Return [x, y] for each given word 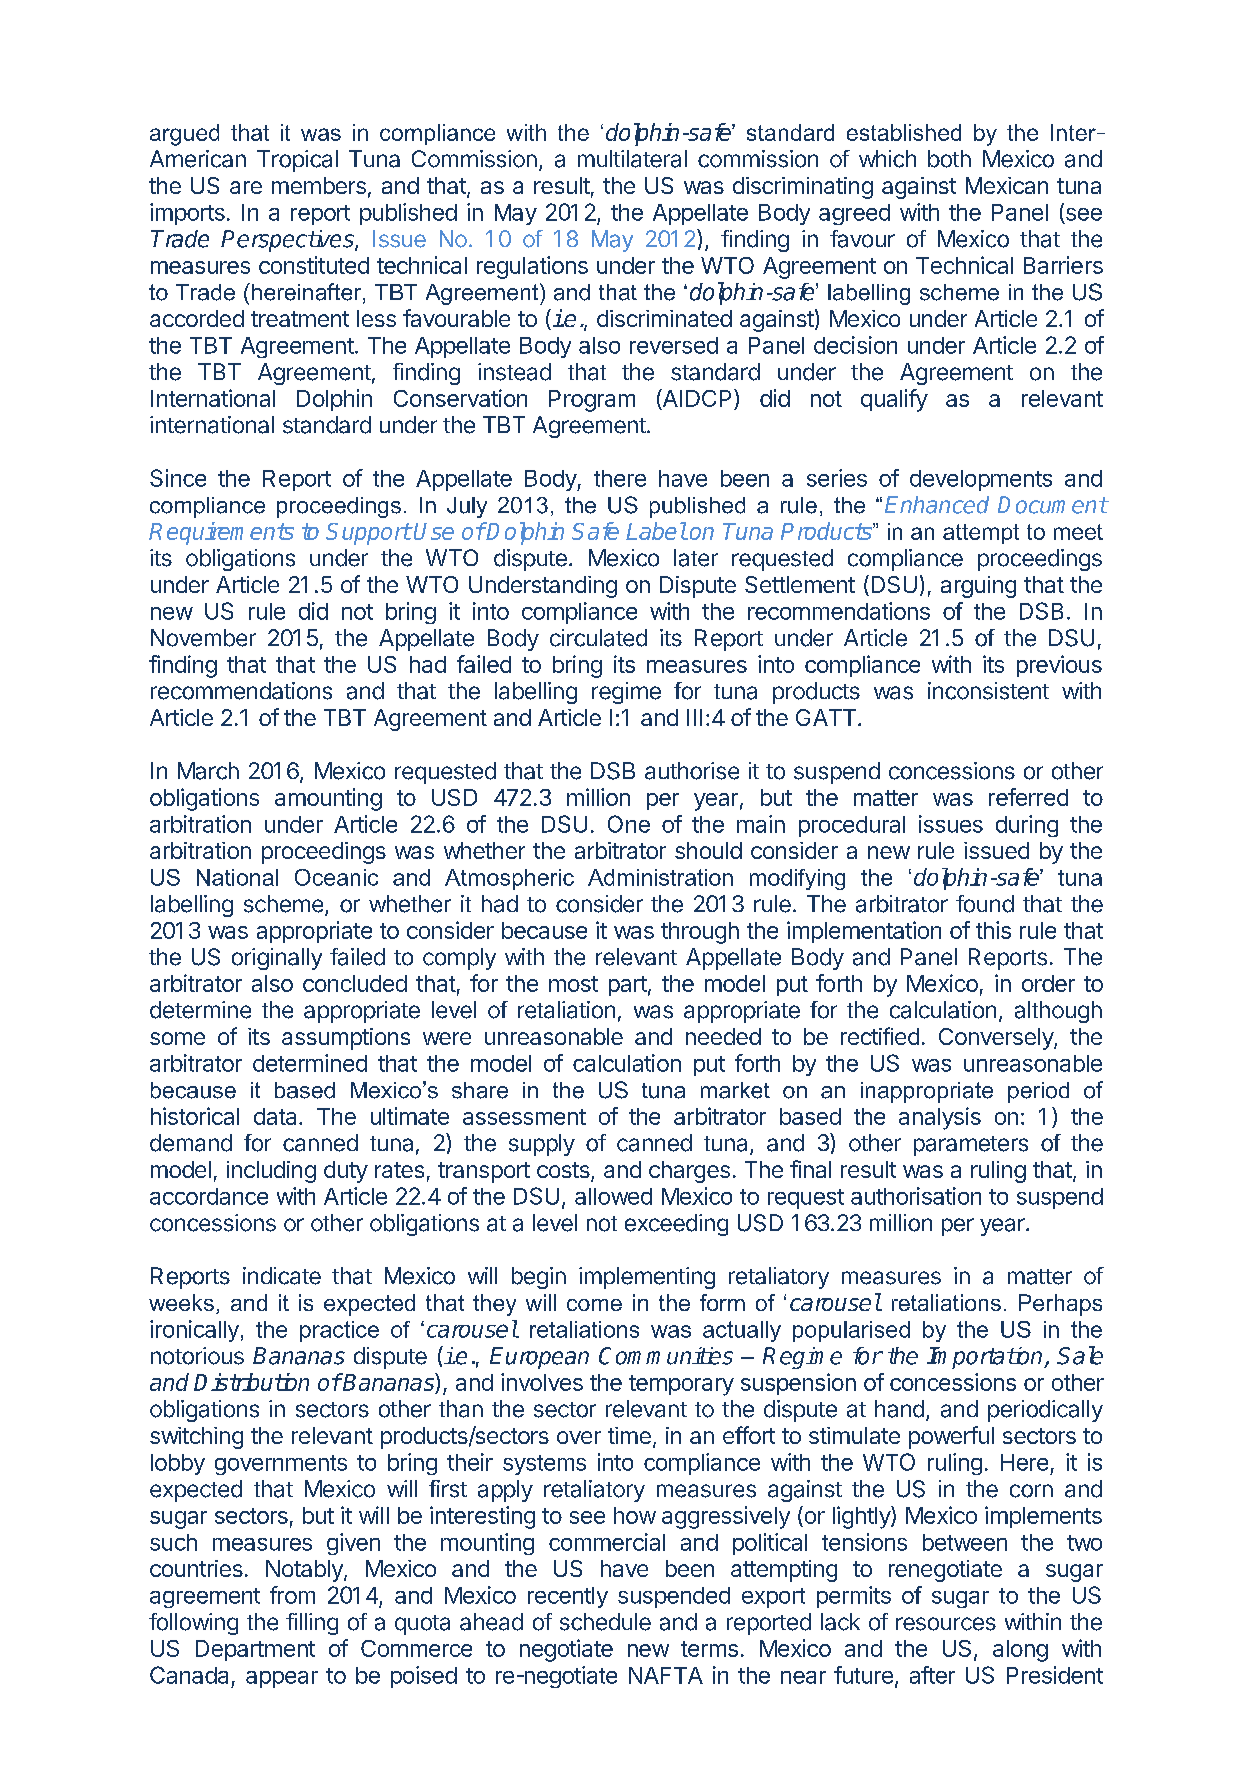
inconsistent [988, 691]
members [319, 185]
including [271, 1172]
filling [312, 1624]
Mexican [1007, 185]
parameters [971, 1146]
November [203, 638]
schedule [605, 1622]
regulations [532, 267]
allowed [613, 1196]
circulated [598, 638]
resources [946, 1624]
